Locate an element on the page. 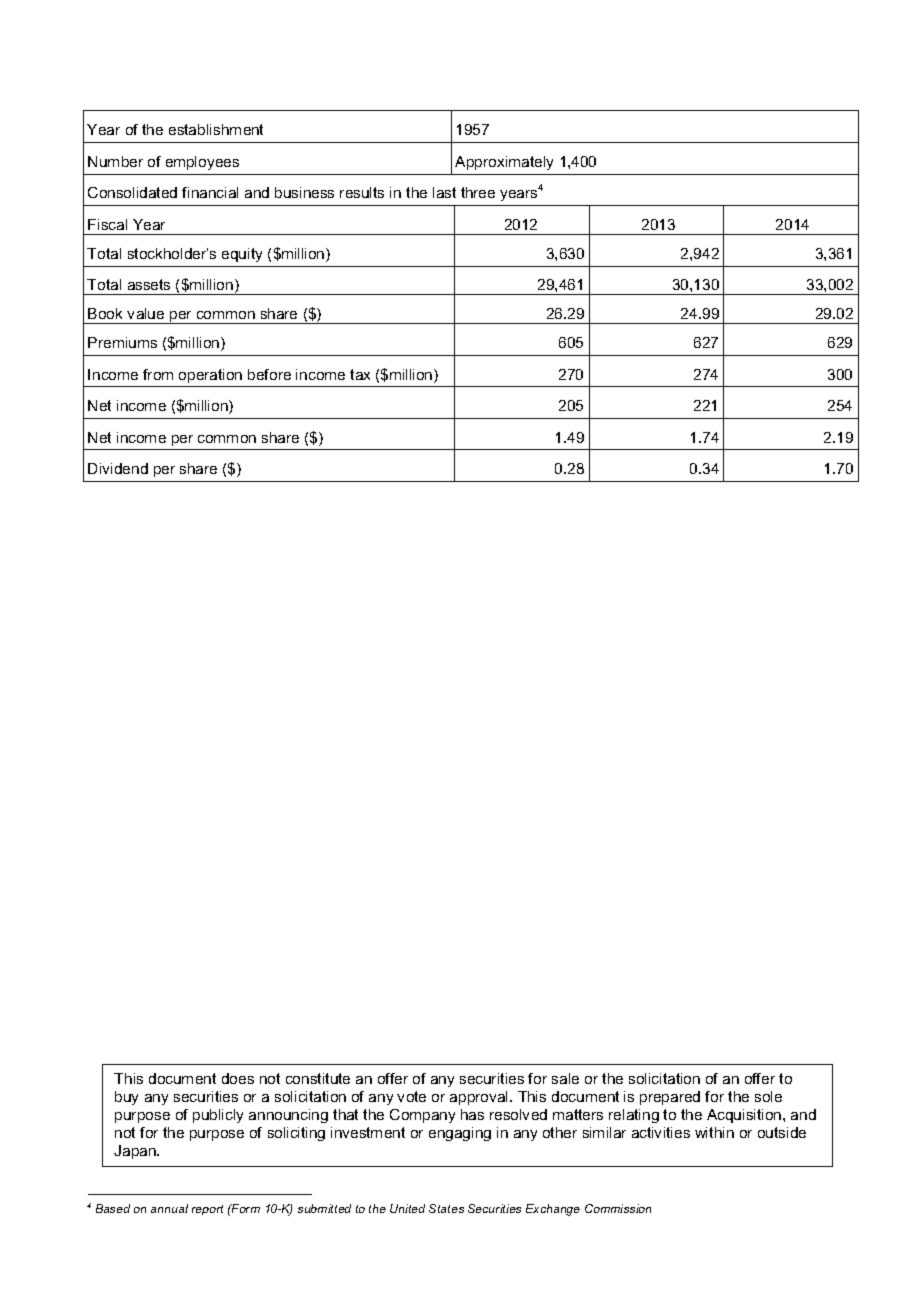  does is located at coordinates (238, 1078).
